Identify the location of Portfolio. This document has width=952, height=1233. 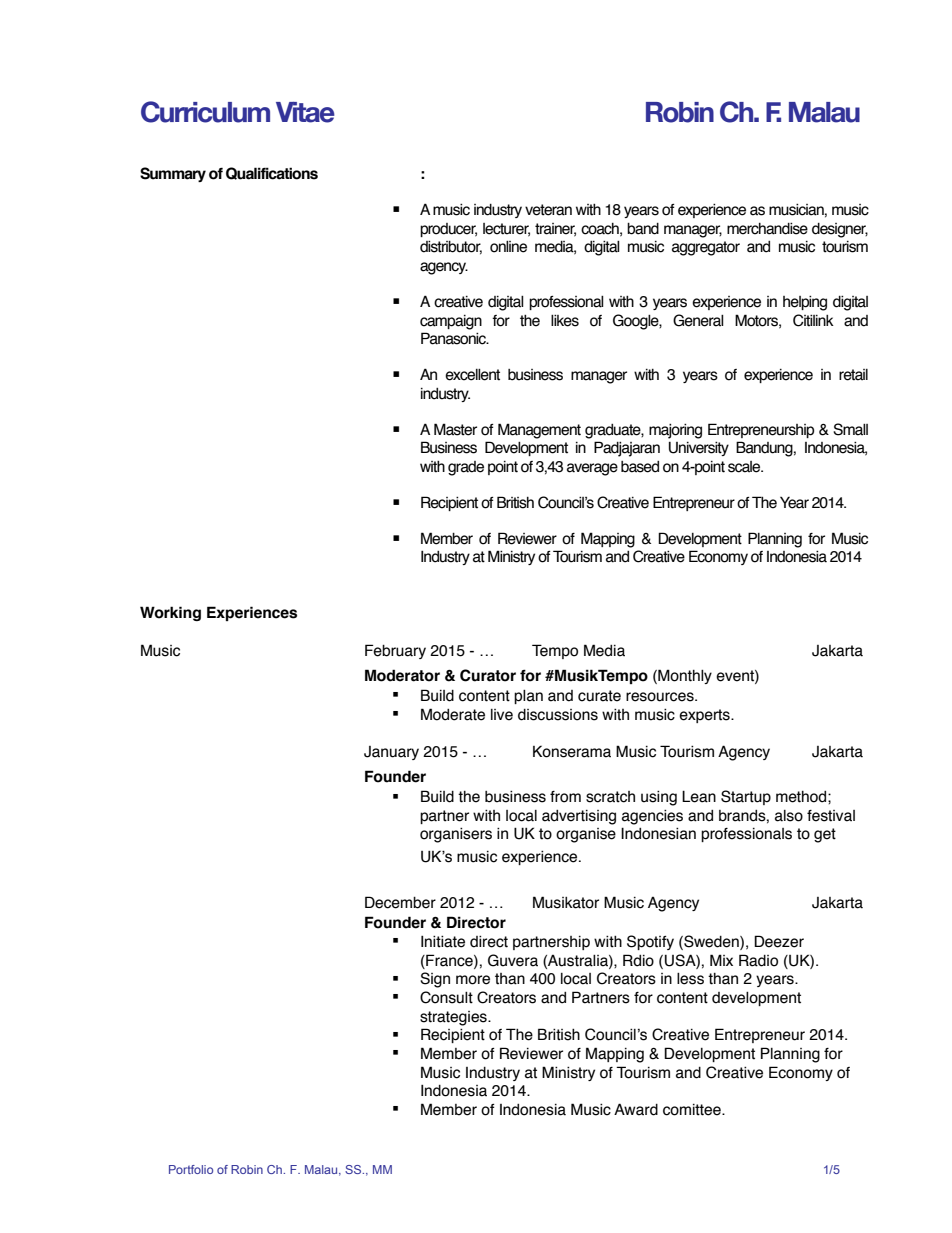
(191, 1169).
